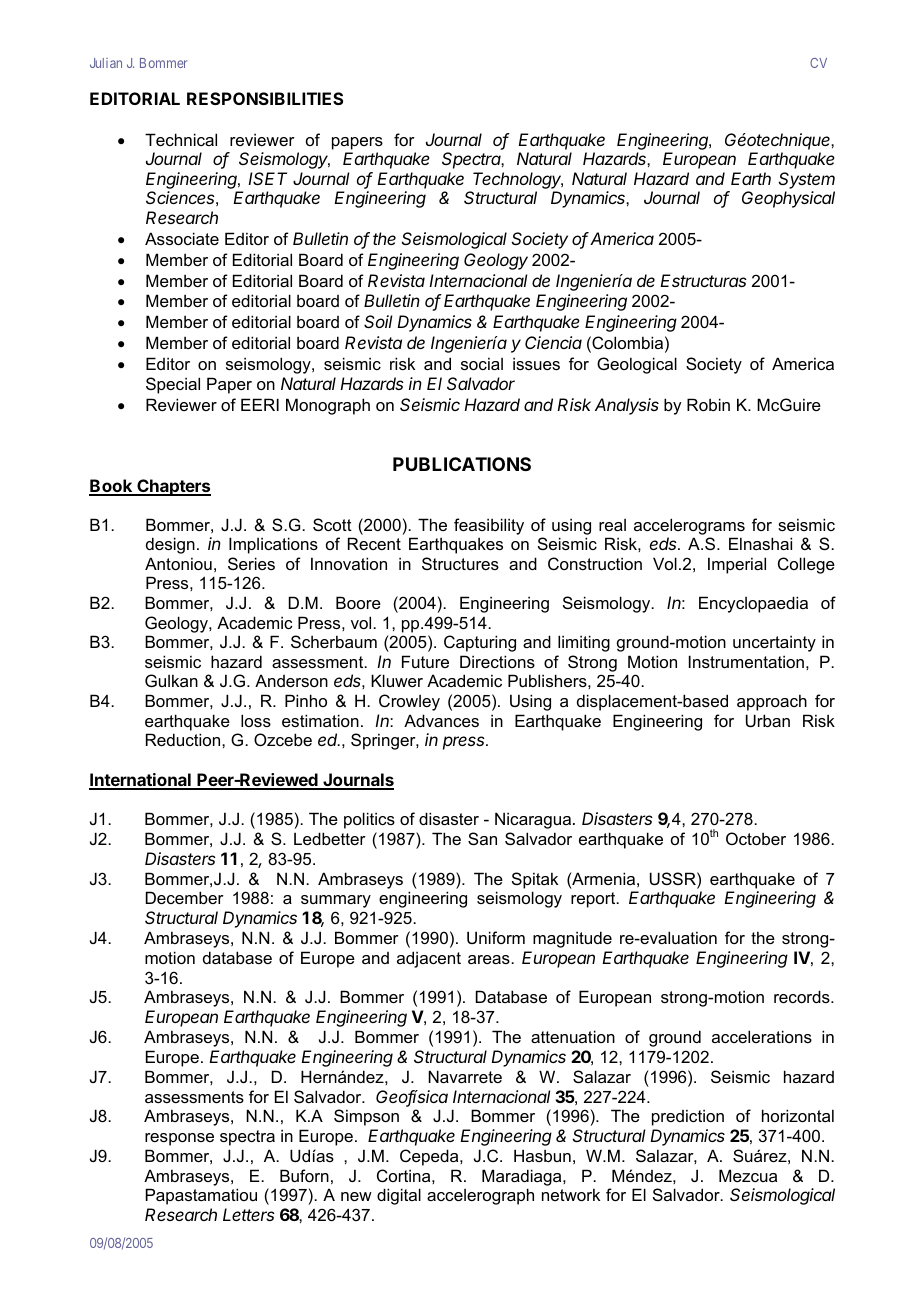  What do you see at coordinates (399, 1196) in the screenshot?
I see `digital` at bounding box center [399, 1196].
